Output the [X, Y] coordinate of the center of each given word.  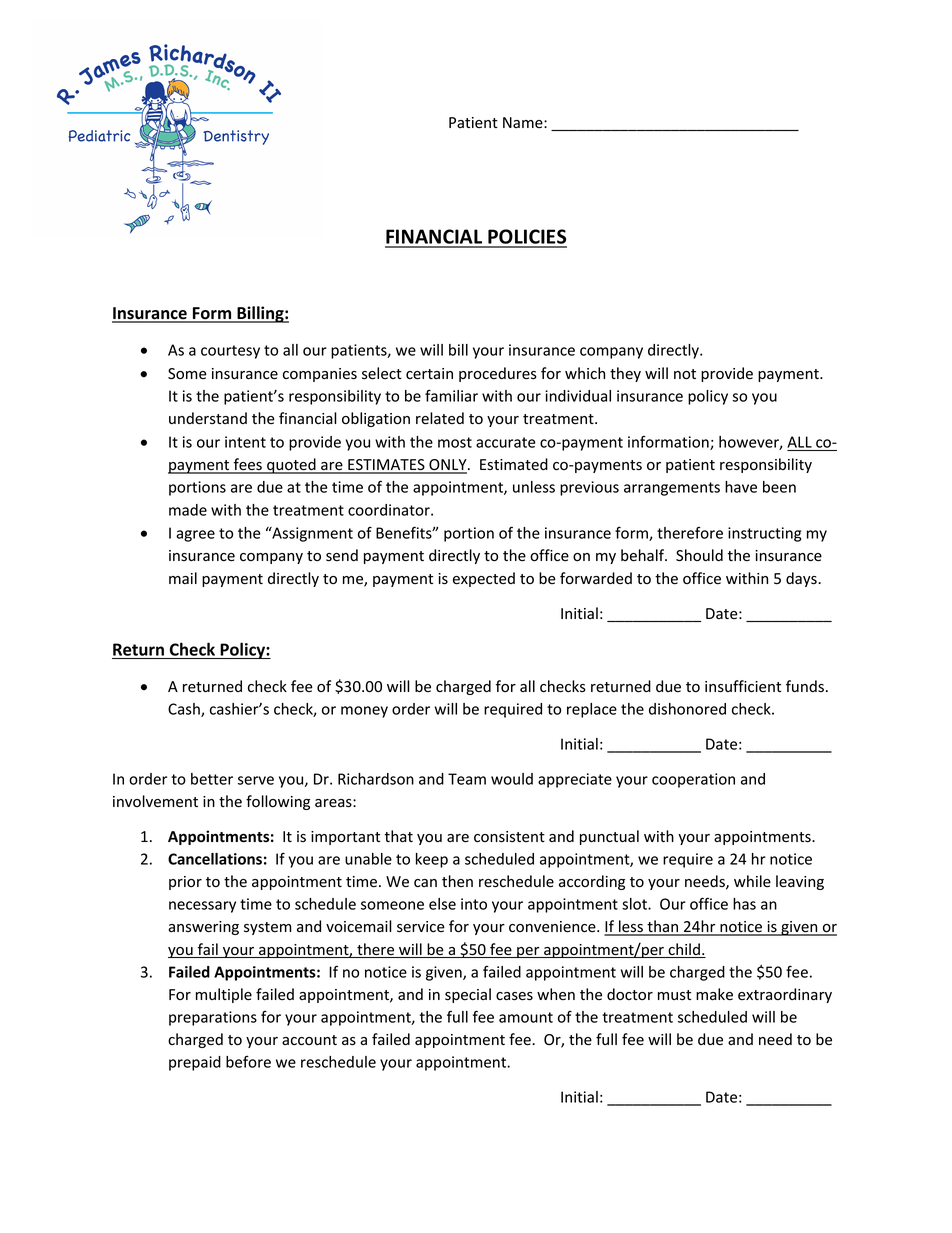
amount [526, 1017]
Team [467, 779]
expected [484, 579]
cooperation [693, 780]
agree [195, 536]
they [625, 374]
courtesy [230, 352]
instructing [764, 534]
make [714, 994]
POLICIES [526, 238]
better [212, 779]
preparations [213, 1018]
